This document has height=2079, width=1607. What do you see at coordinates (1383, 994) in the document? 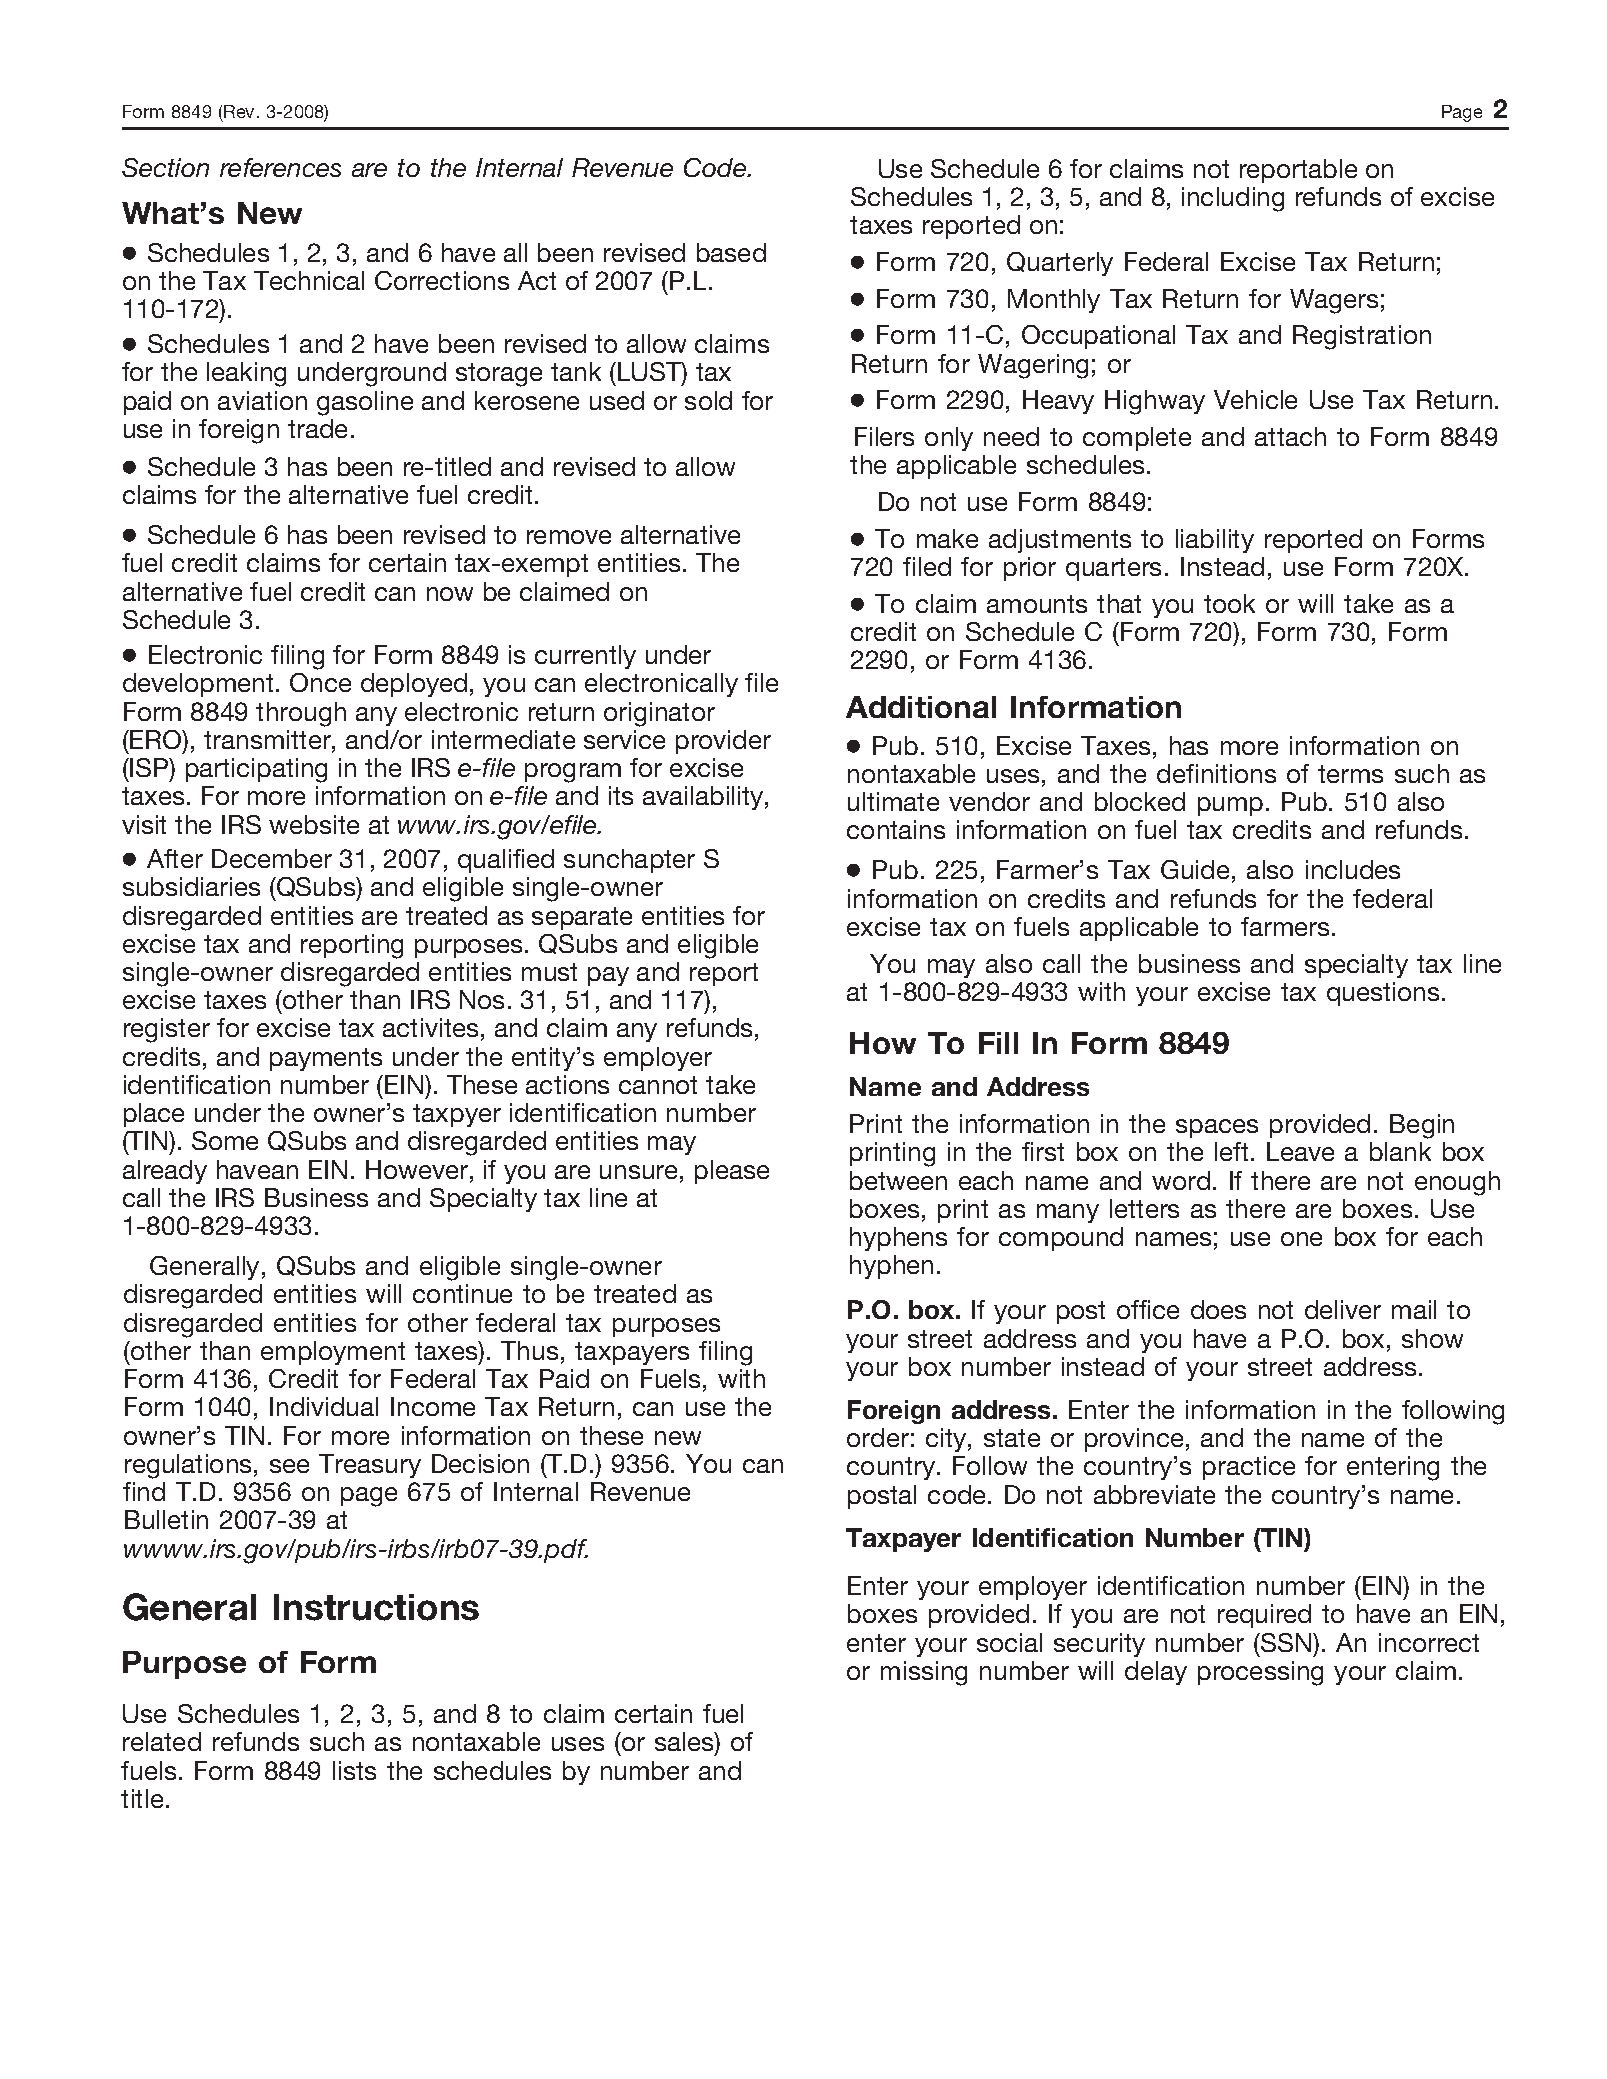
I see `questions` at bounding box center [1383, 994].
